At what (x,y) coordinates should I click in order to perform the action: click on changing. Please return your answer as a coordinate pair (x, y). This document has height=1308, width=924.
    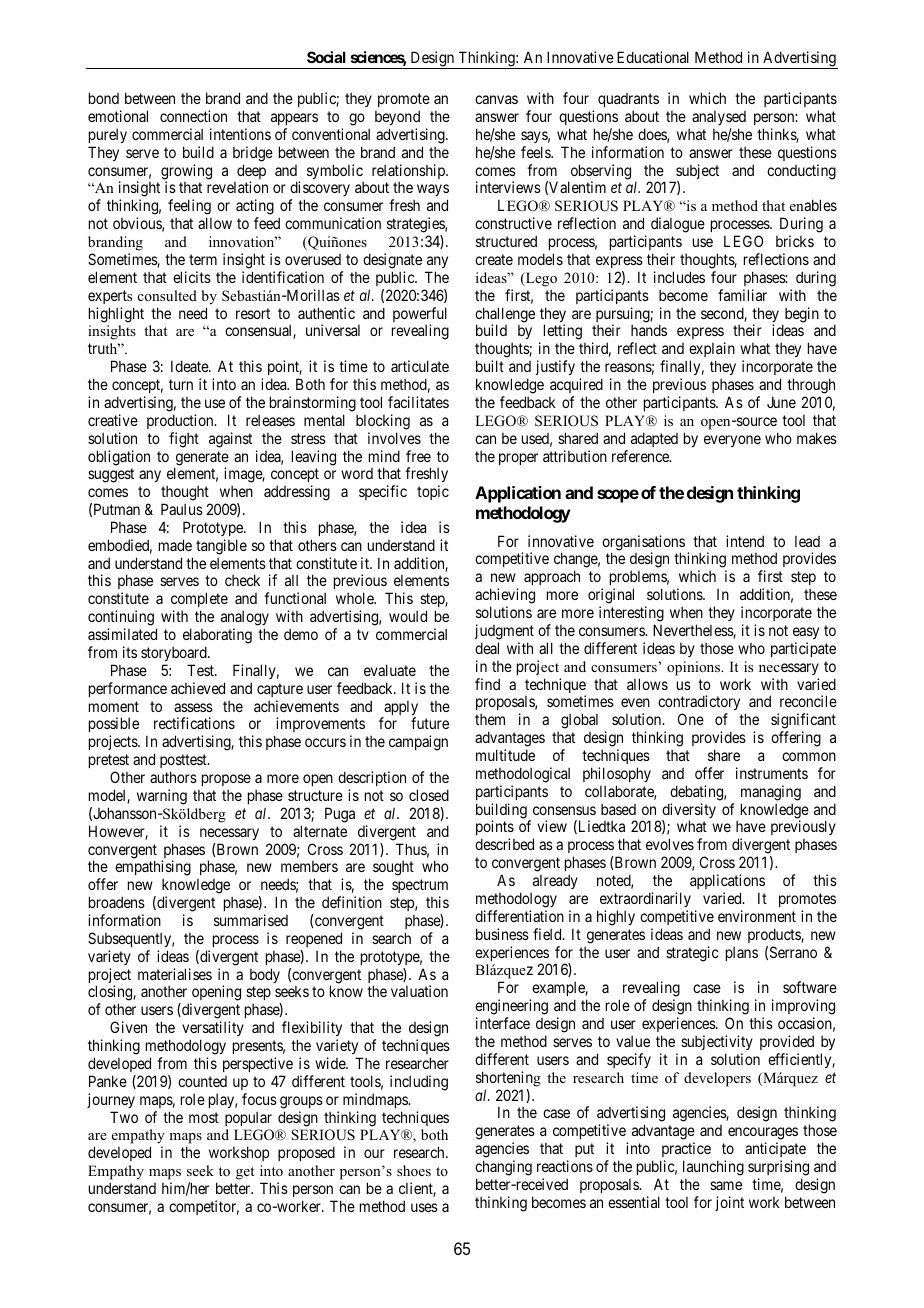
    Looking at the image, I should click on (503, 1168).
